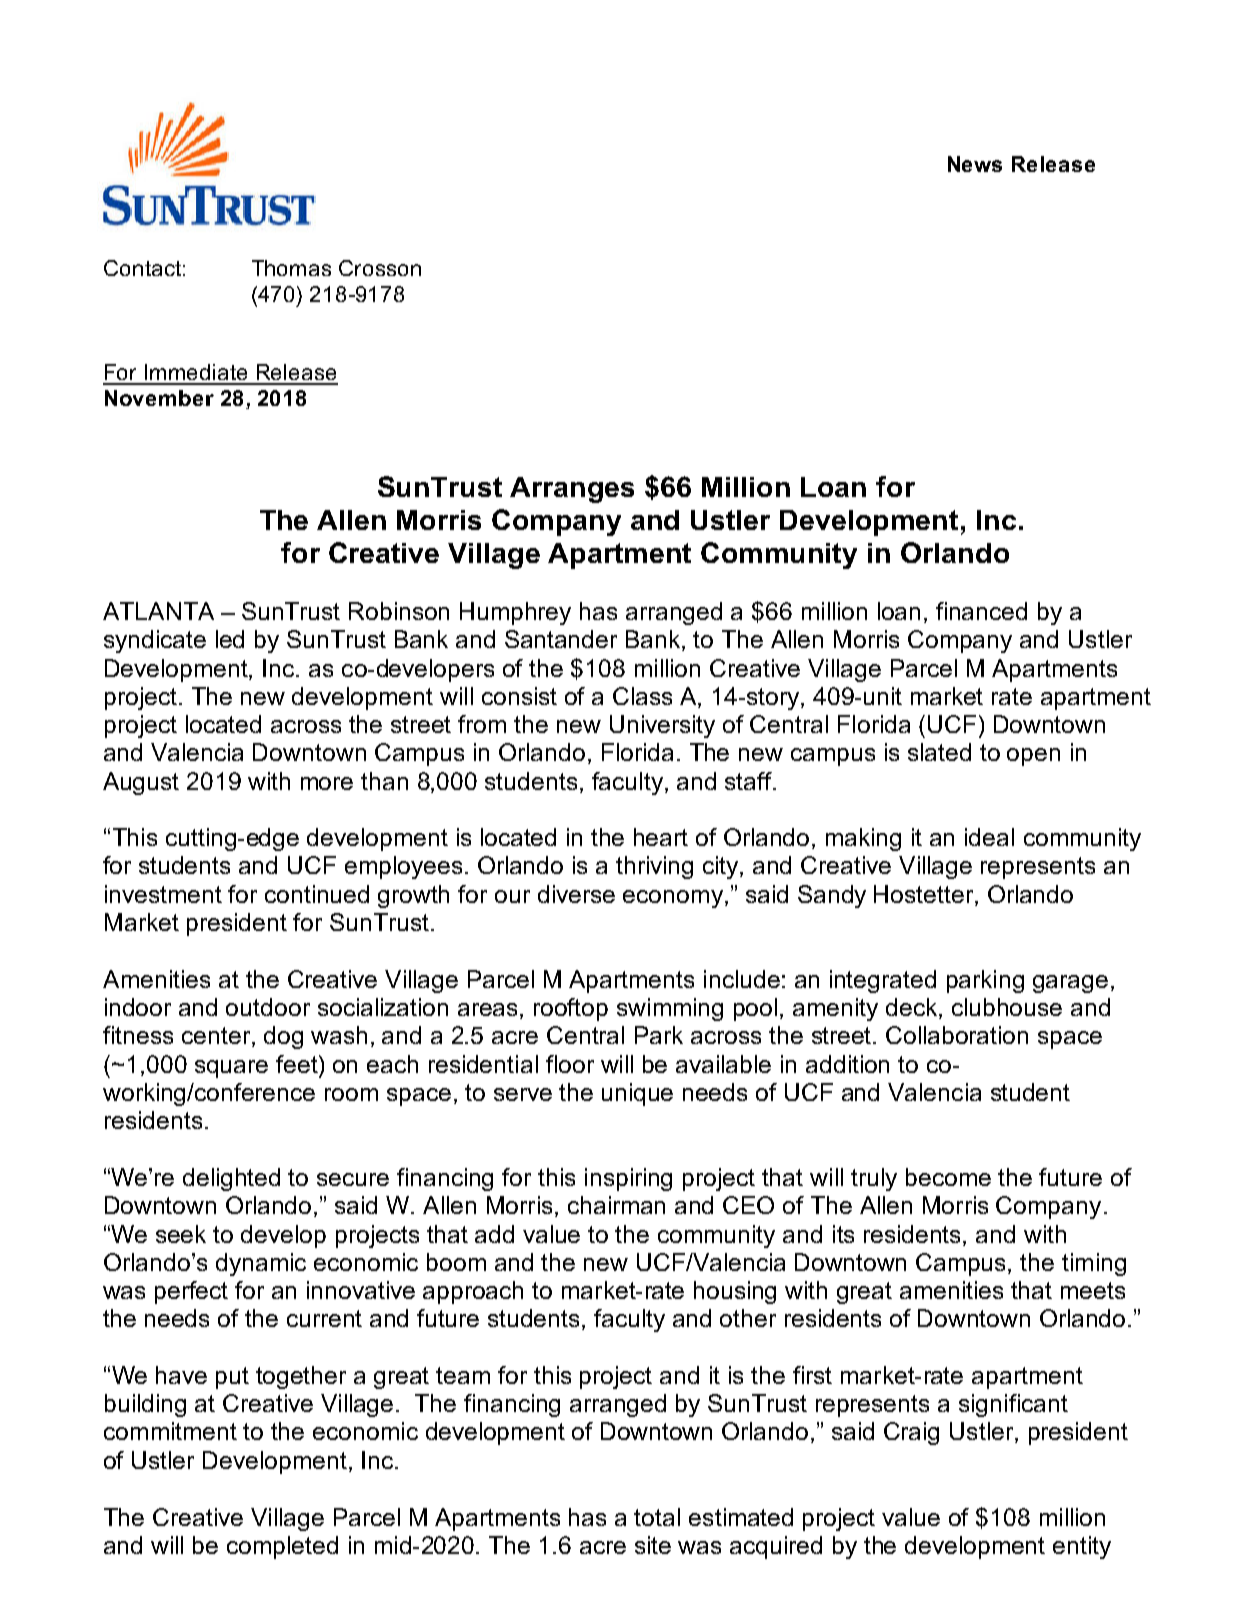 This image has width=1255, height=1624. What do you see at coordinates (561, 639) in the image?
I see `Santander` at bounding box center [561, 639].
